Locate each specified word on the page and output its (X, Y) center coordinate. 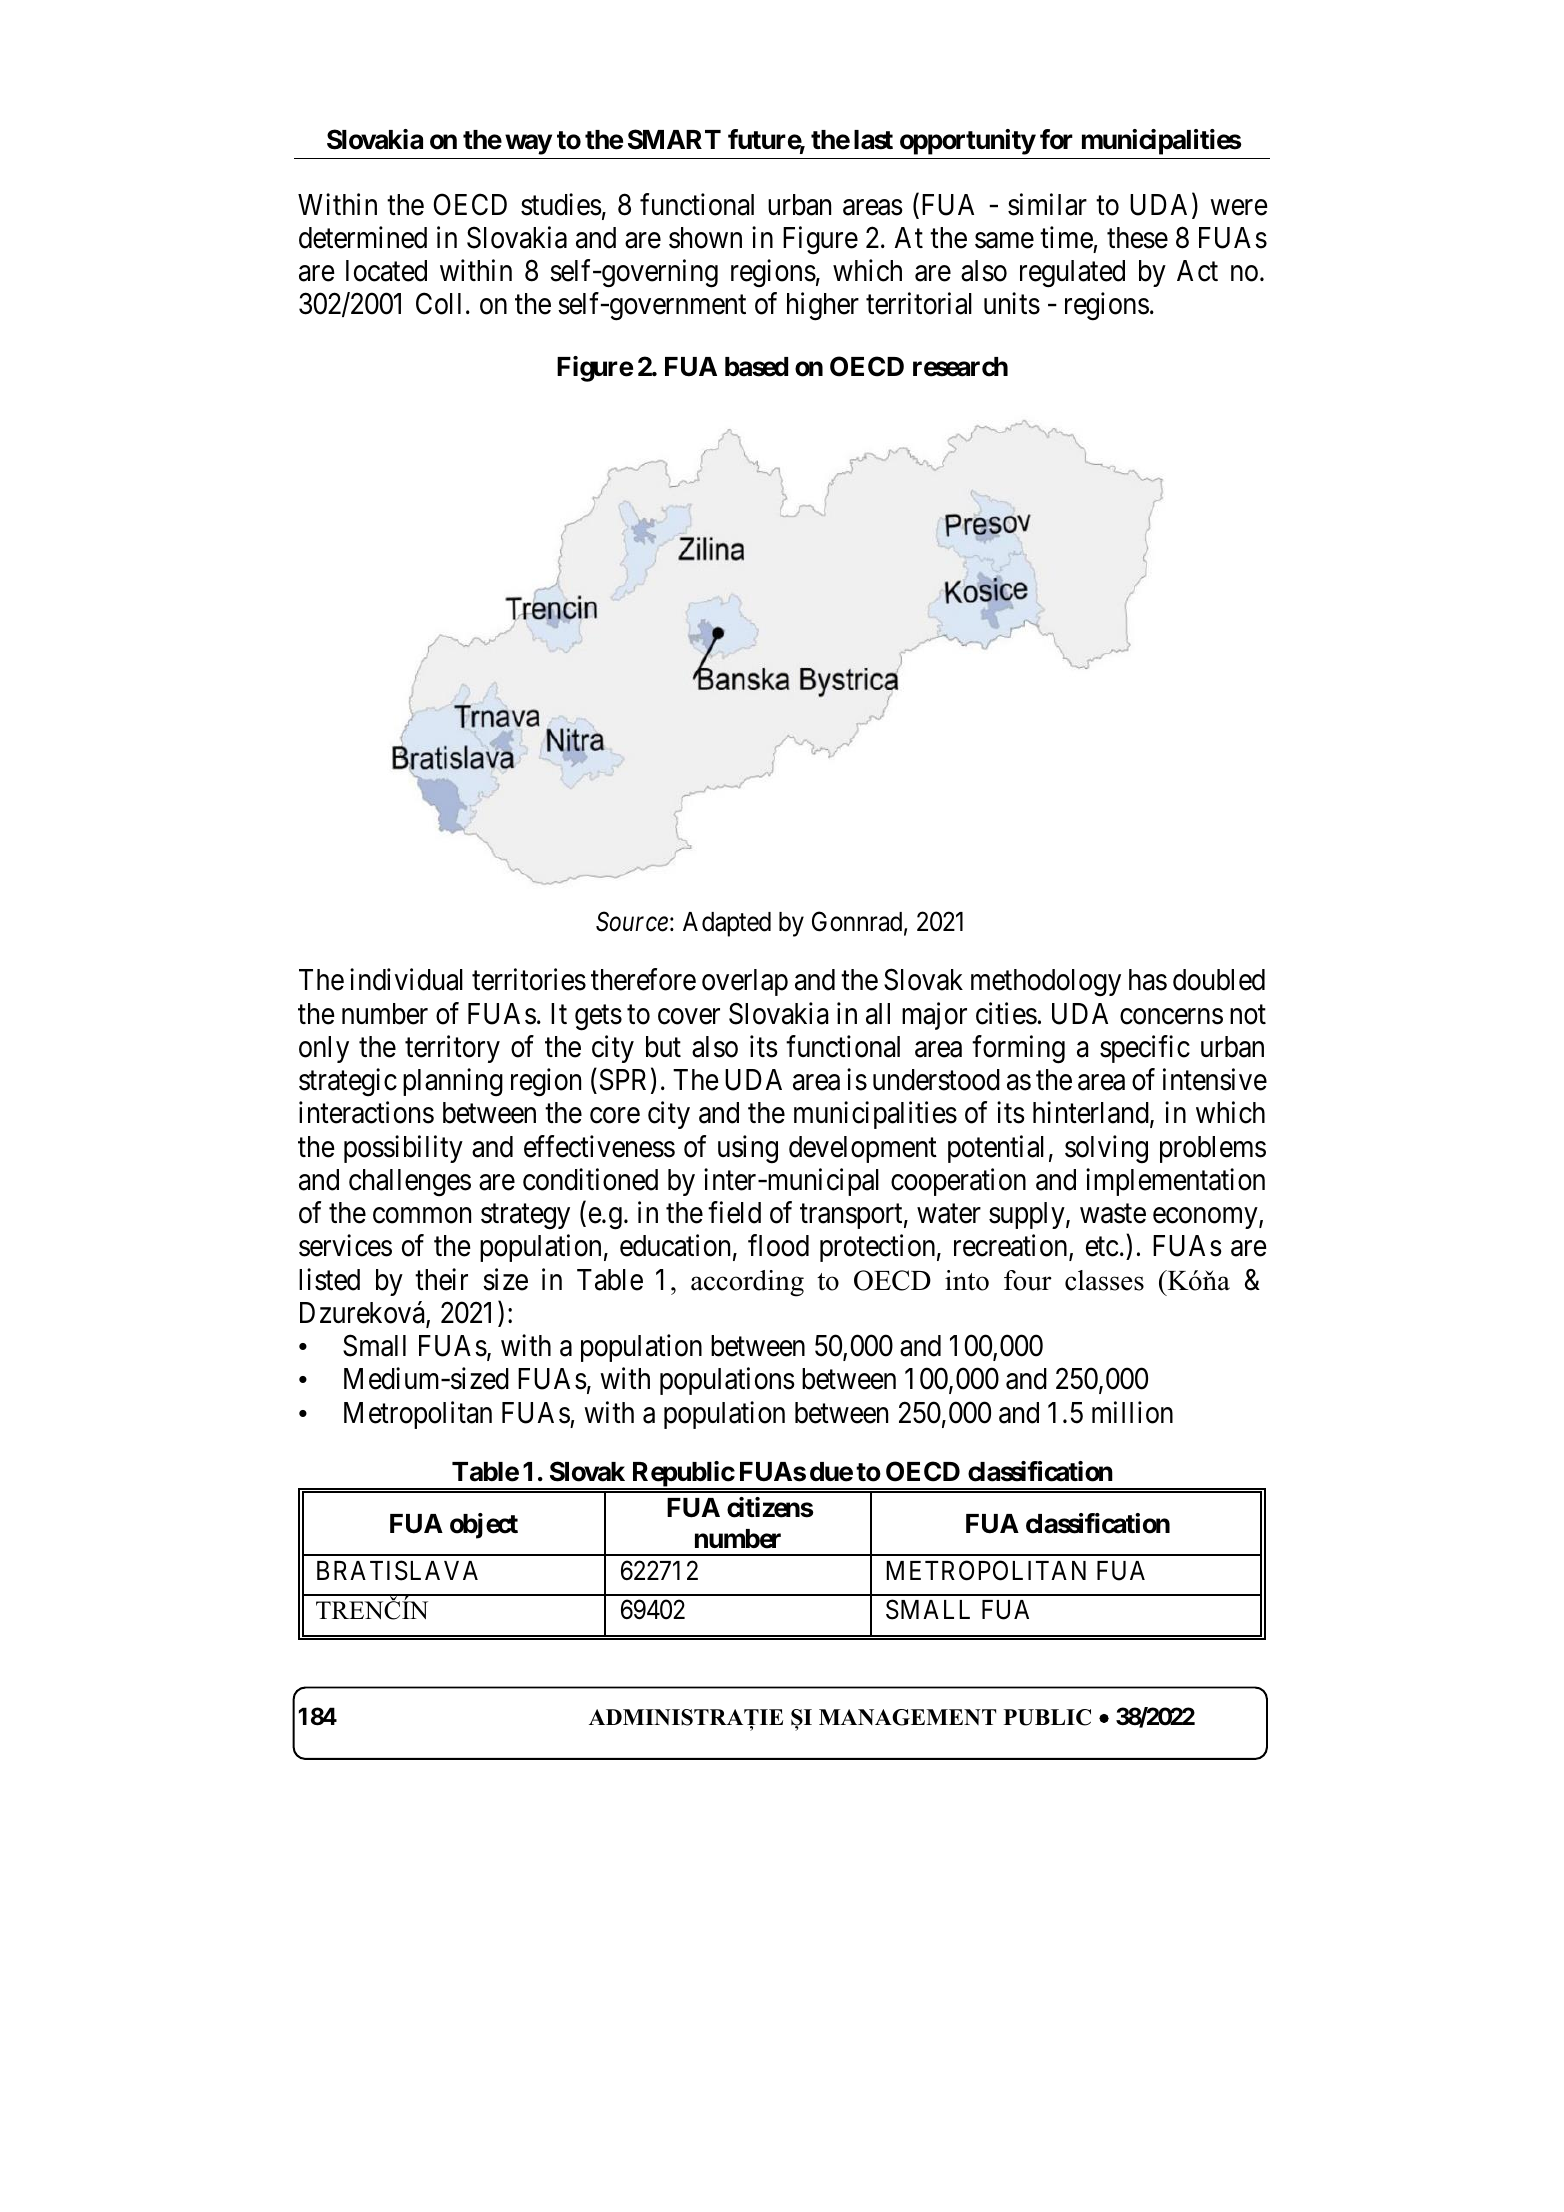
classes (1104, 1280)
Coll (438, 304)
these (1137, 238)
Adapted (727, 924)
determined (363, 237)
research (960, 367)
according (747, 1283)
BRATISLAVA (397, 1570)
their (441, 1279)
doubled (1219, 980)
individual (406, 980)
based (756, 367)
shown (705, 238)
